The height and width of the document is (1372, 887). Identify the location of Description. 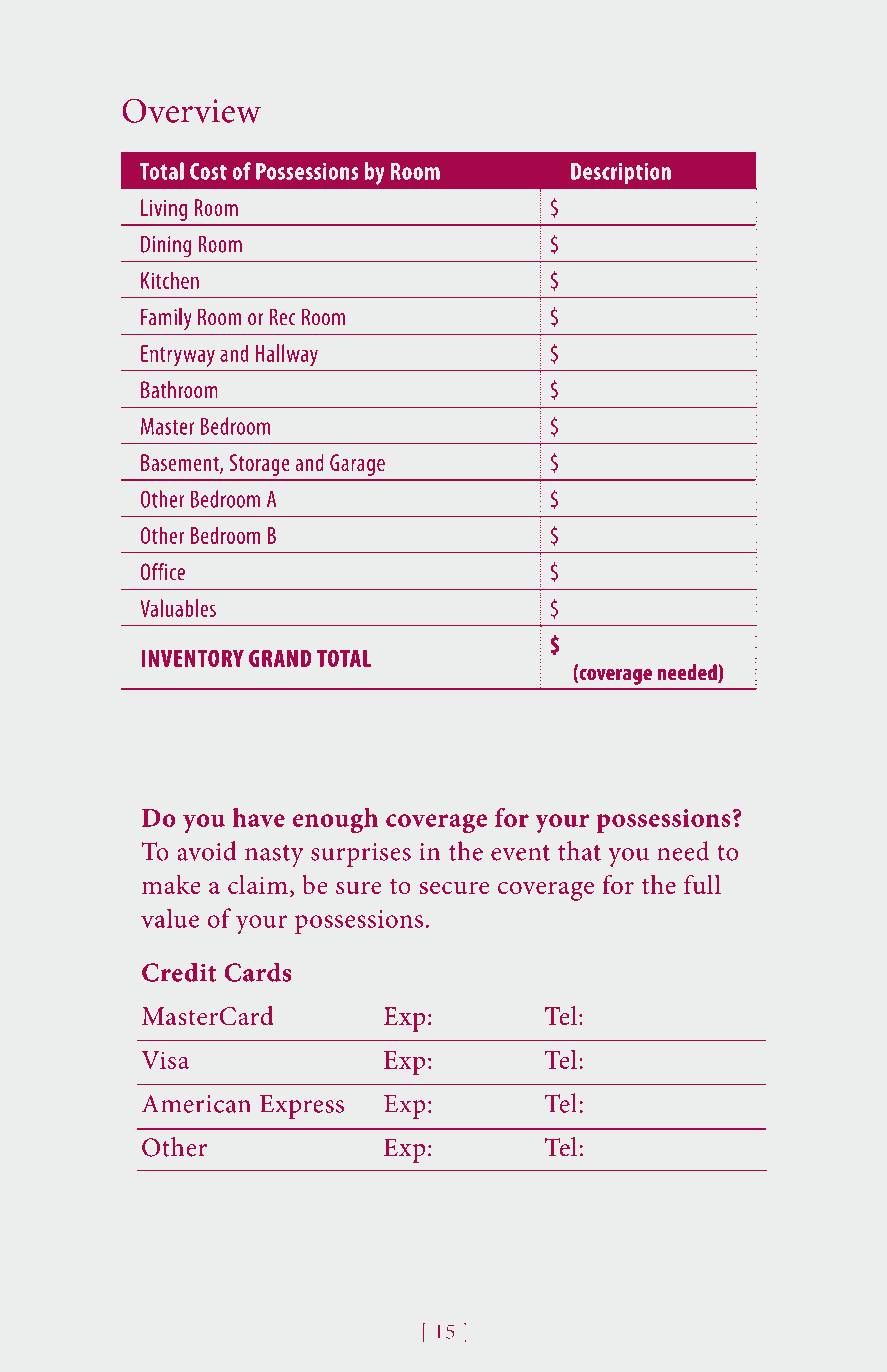
(621, 173).
